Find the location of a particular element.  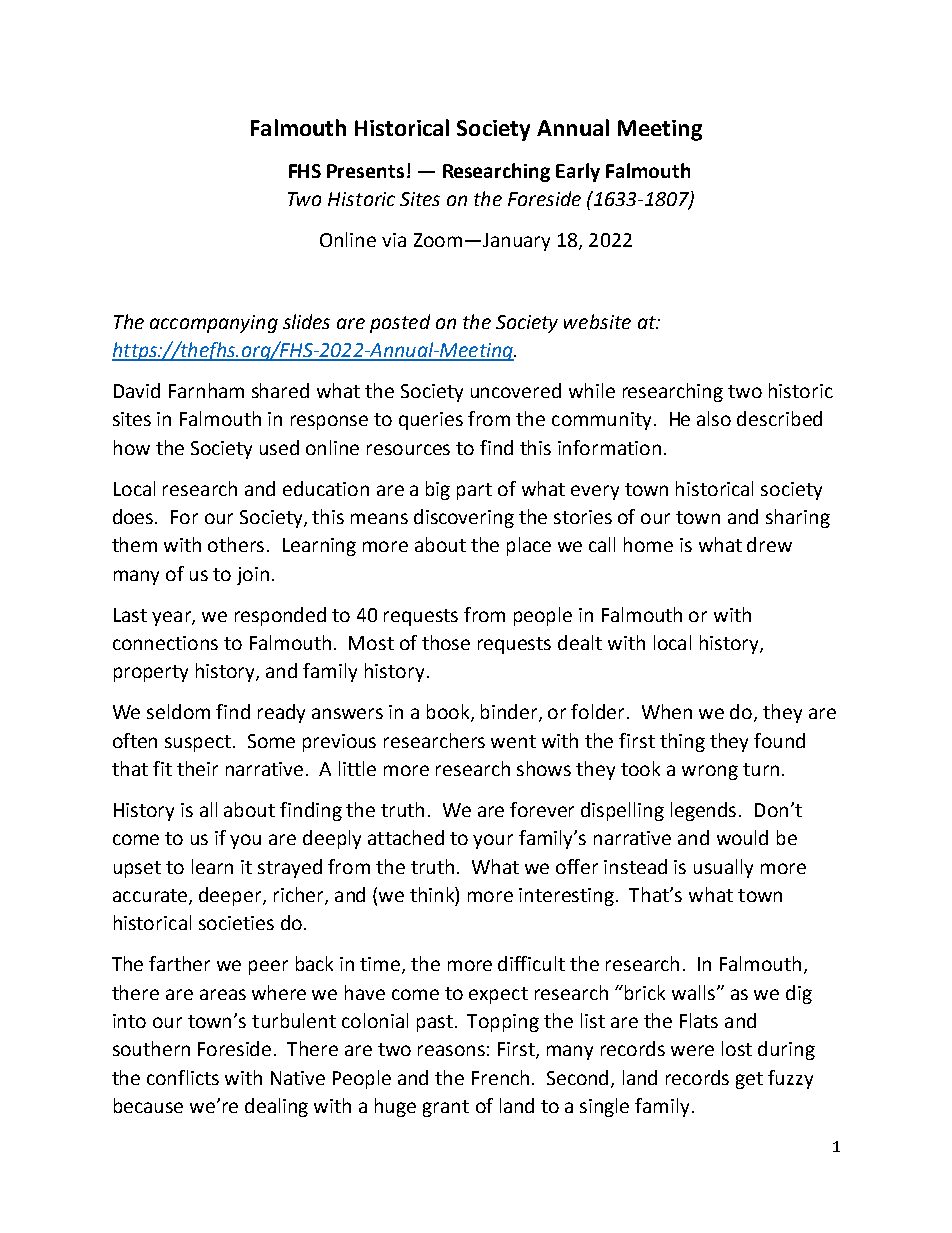

Early is located at coordinates (578, 172).
